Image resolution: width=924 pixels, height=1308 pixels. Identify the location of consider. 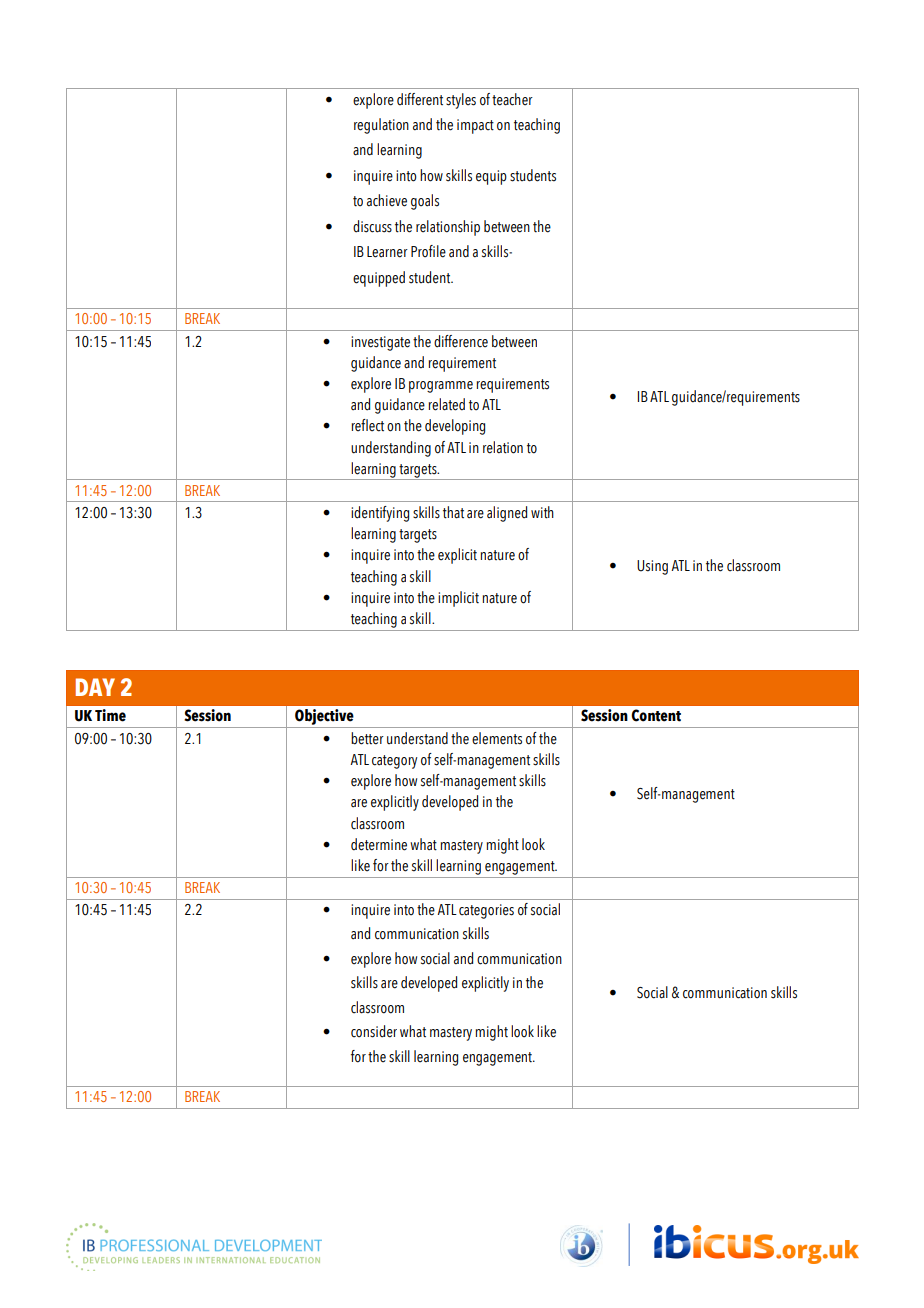
(374, 1031).
